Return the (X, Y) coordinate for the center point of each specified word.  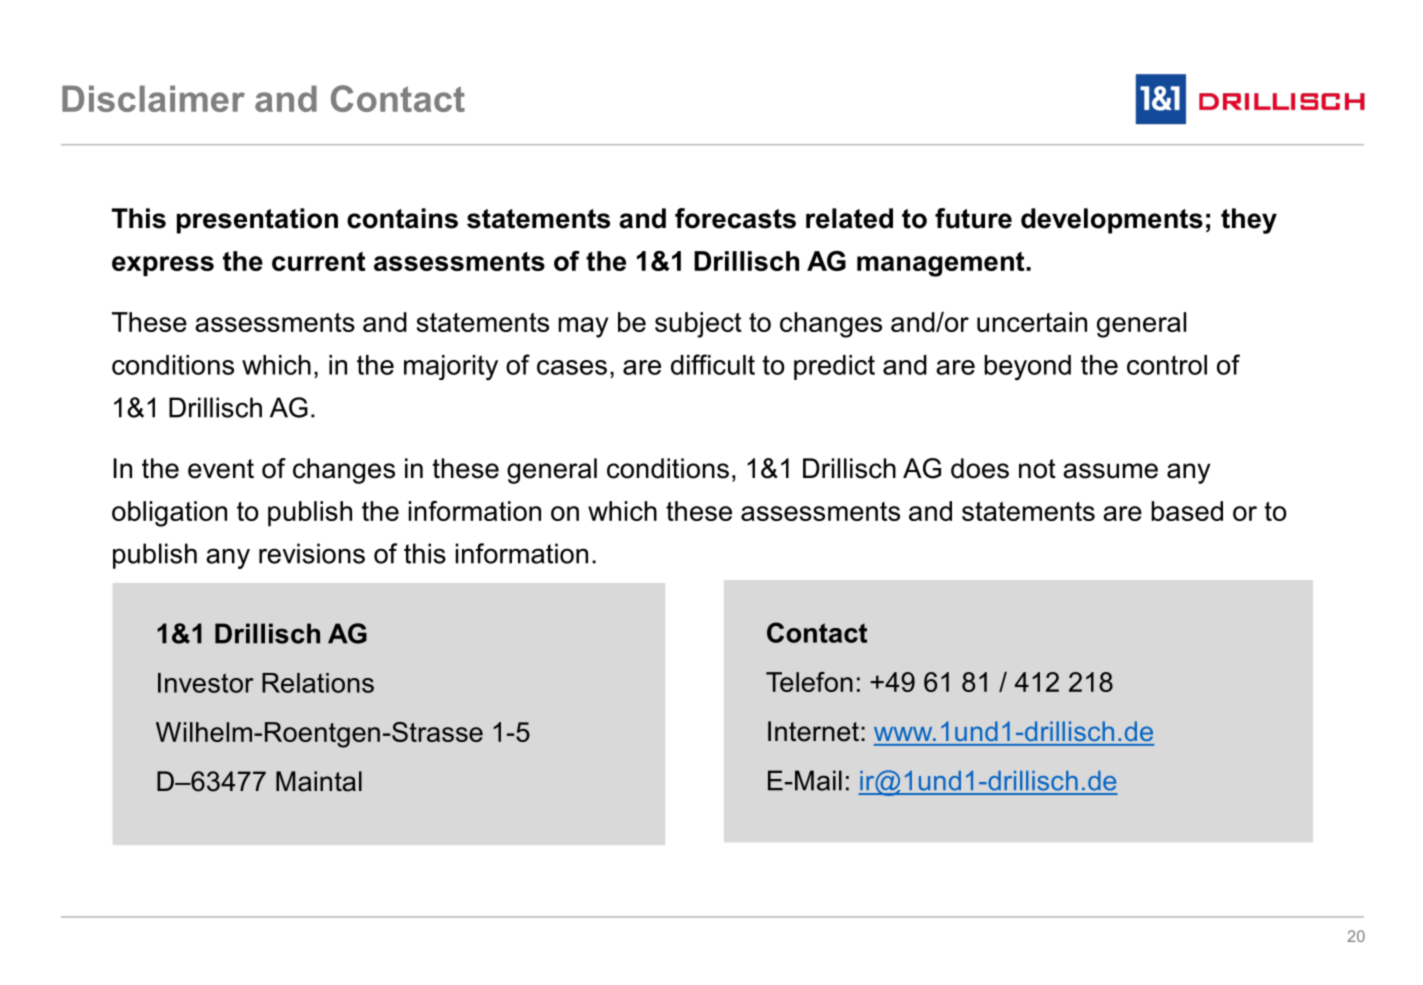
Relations (318, 683)
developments (1112, 221)
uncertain (1032, 322)
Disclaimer (153, 98)
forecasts (735, 218)
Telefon (809, 682)
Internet (813, 731)
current (318, 261)
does (980, 468)
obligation (169, 514)
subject (698, 325)
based (1187, 511)
